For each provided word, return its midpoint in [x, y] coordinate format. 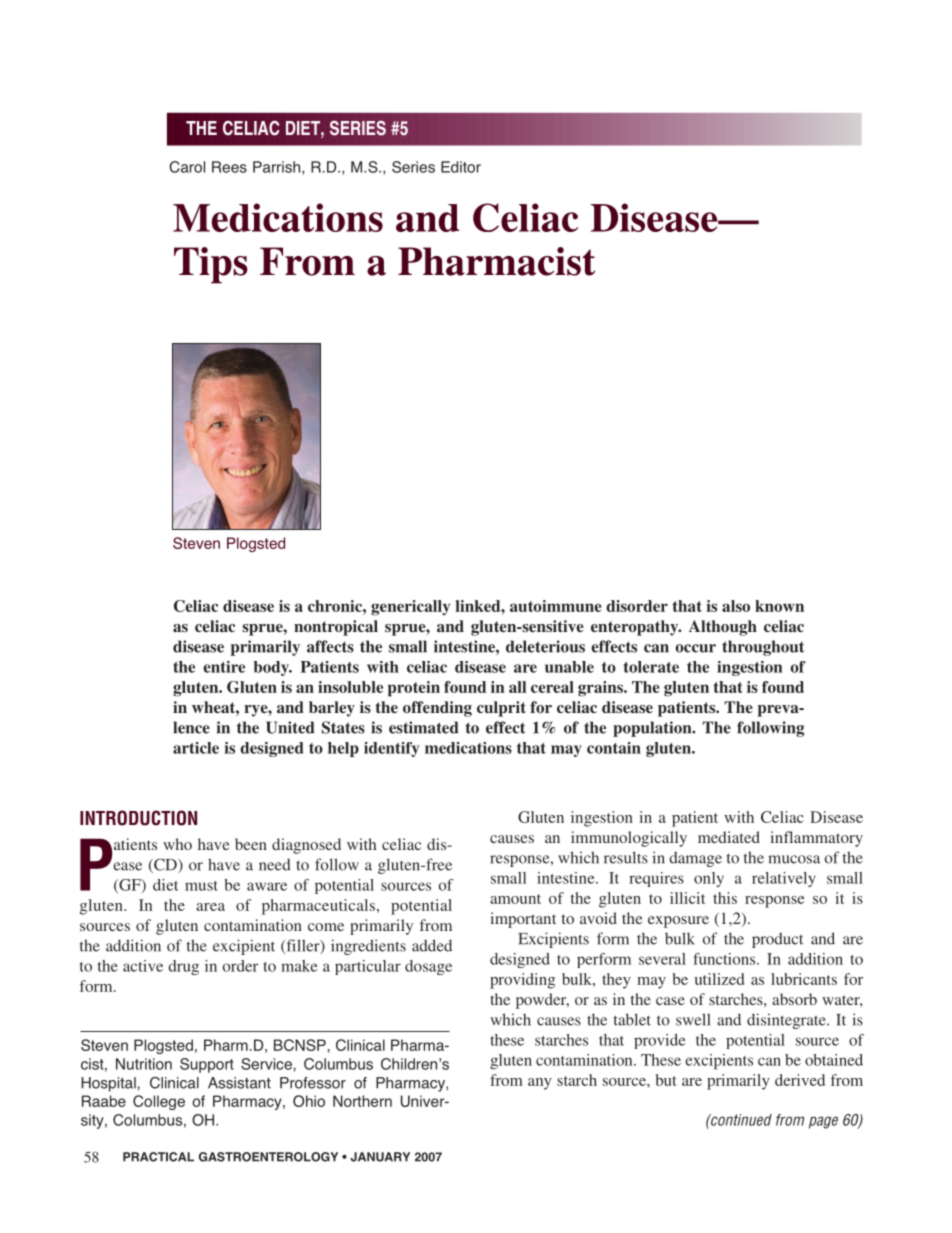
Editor [461, 167]
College [159, 1102]
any [540, 1084]
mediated [729, 837]
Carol [187, 167]
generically [410, 608]
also [736, 606]
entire [224, 667]
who [177, 844]
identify [391, 749]
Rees [229, 167]
